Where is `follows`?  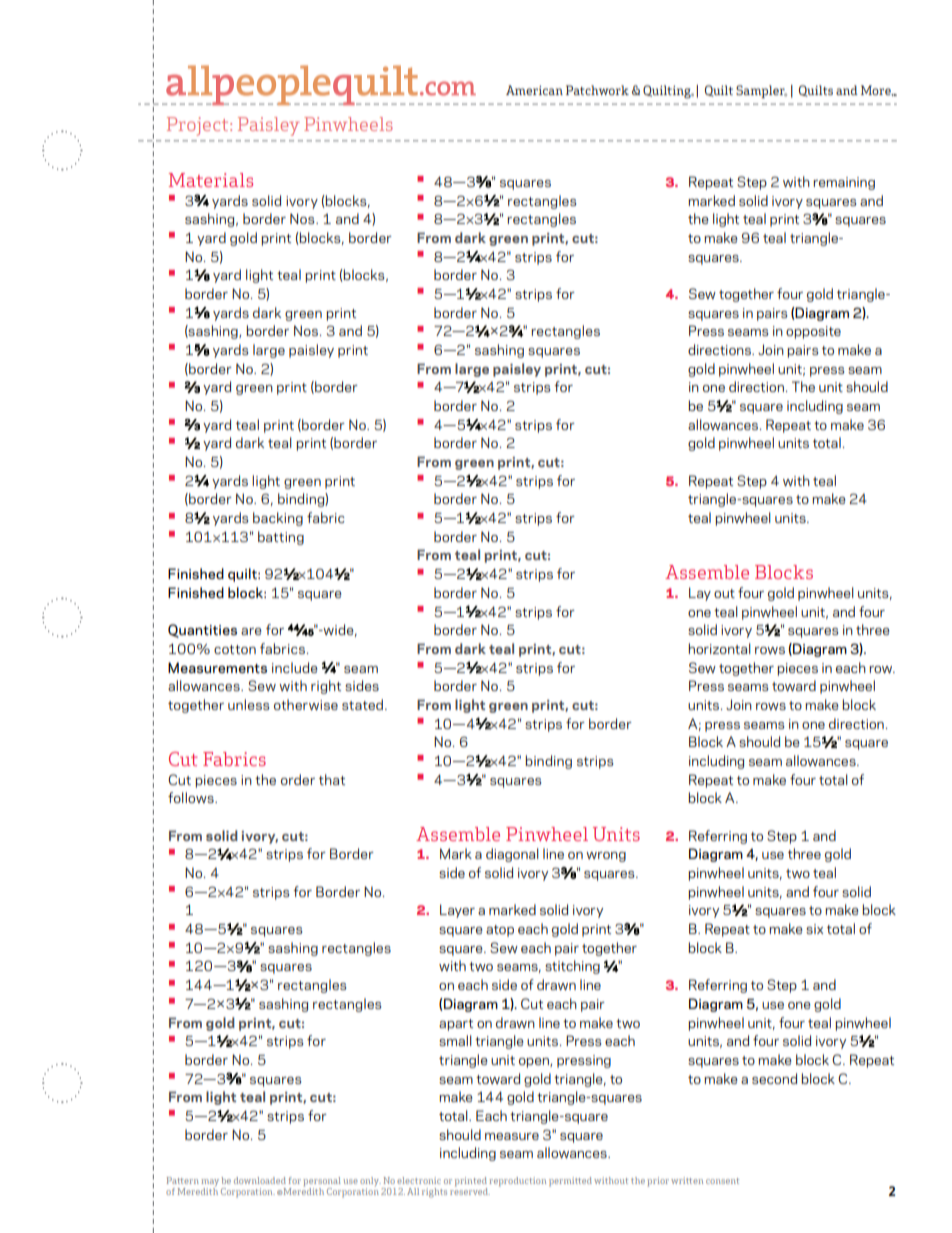
follows is located at coordinates (192, 797).
